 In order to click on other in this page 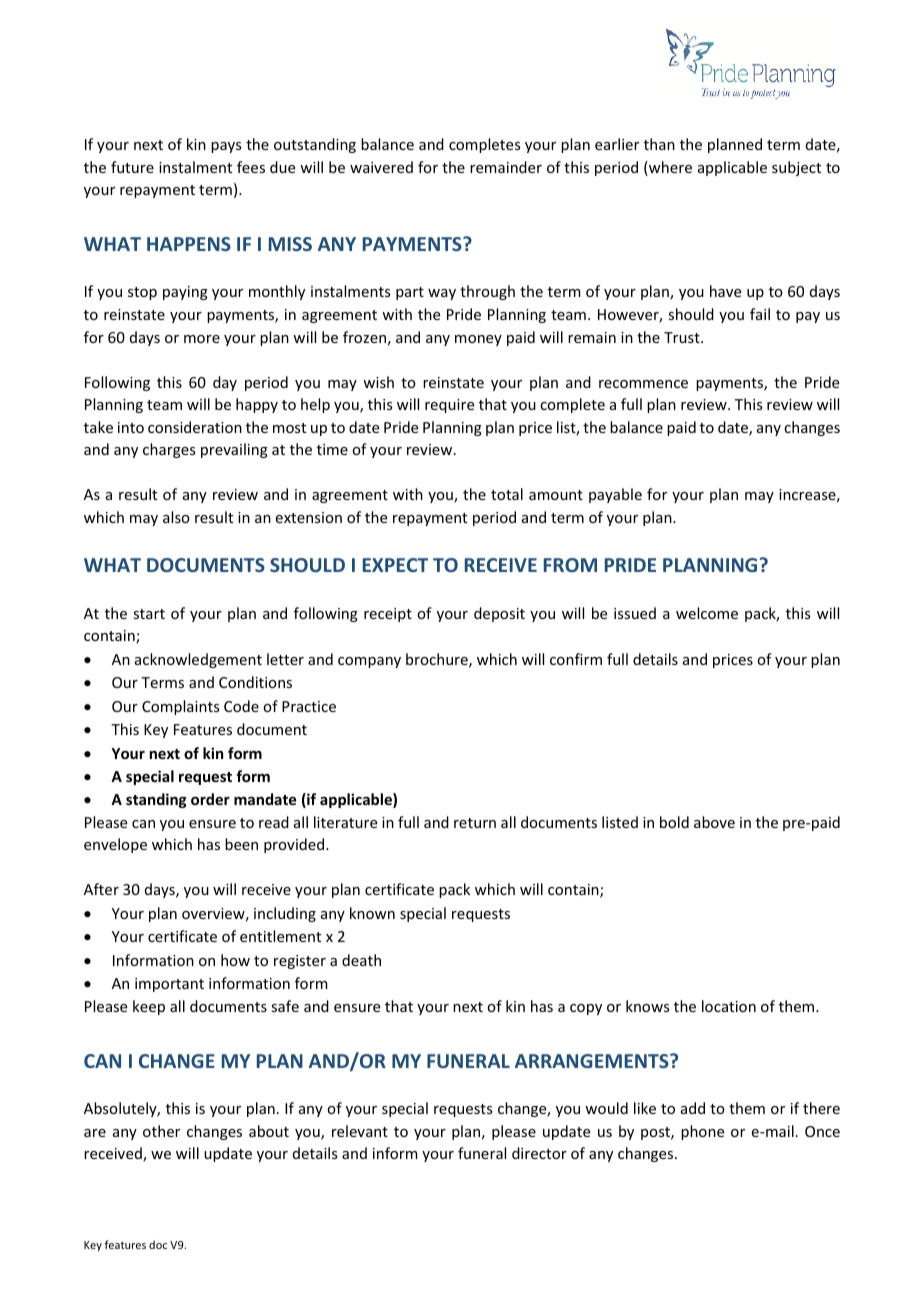, I will do `click(161, 1131)`.
